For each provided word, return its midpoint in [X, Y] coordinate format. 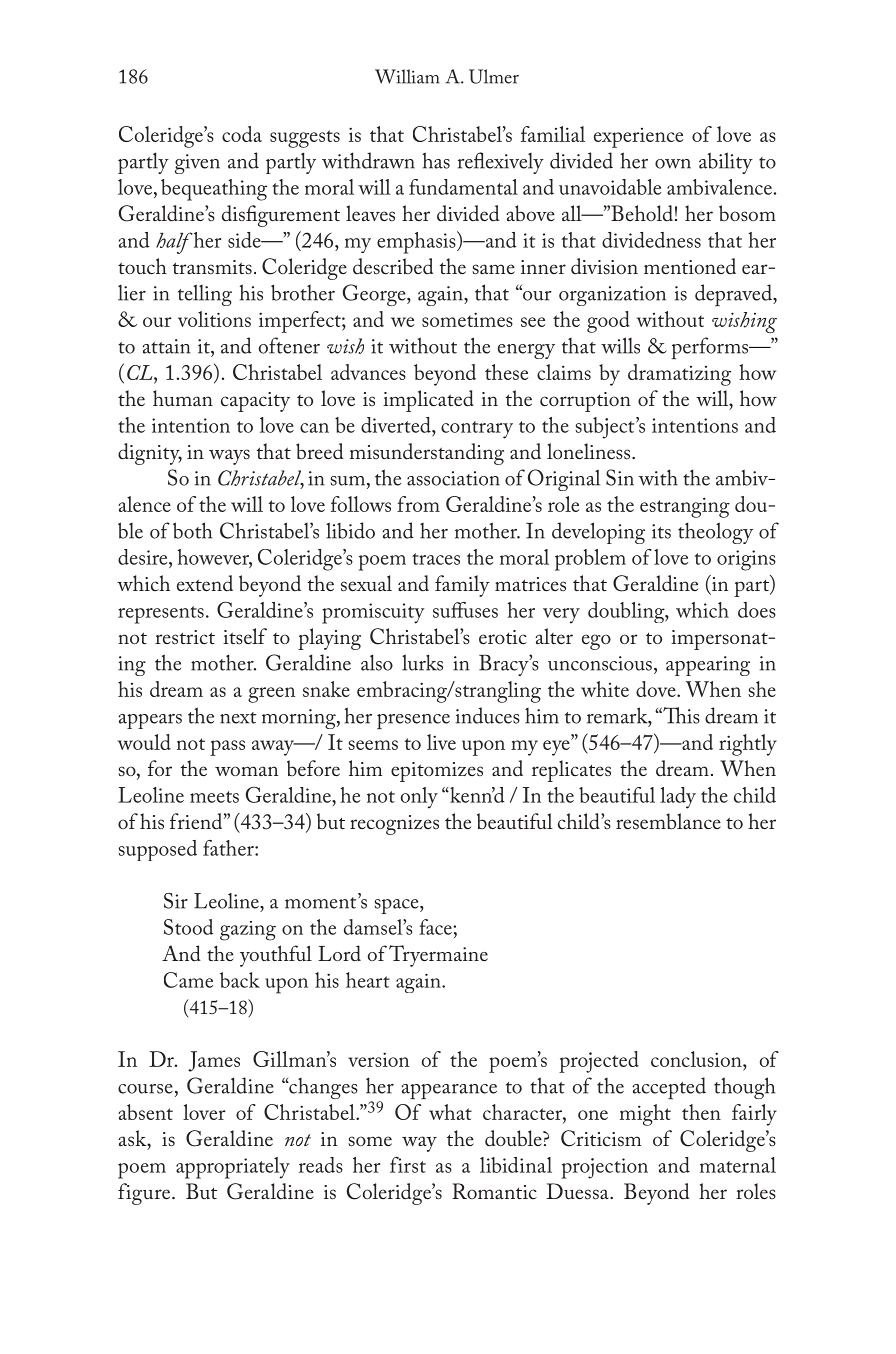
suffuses [465, 610]
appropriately [233, 1168]
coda [242, 134]
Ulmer [494, 76]
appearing [708, 666]
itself [245, 636]
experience [638, 138]
